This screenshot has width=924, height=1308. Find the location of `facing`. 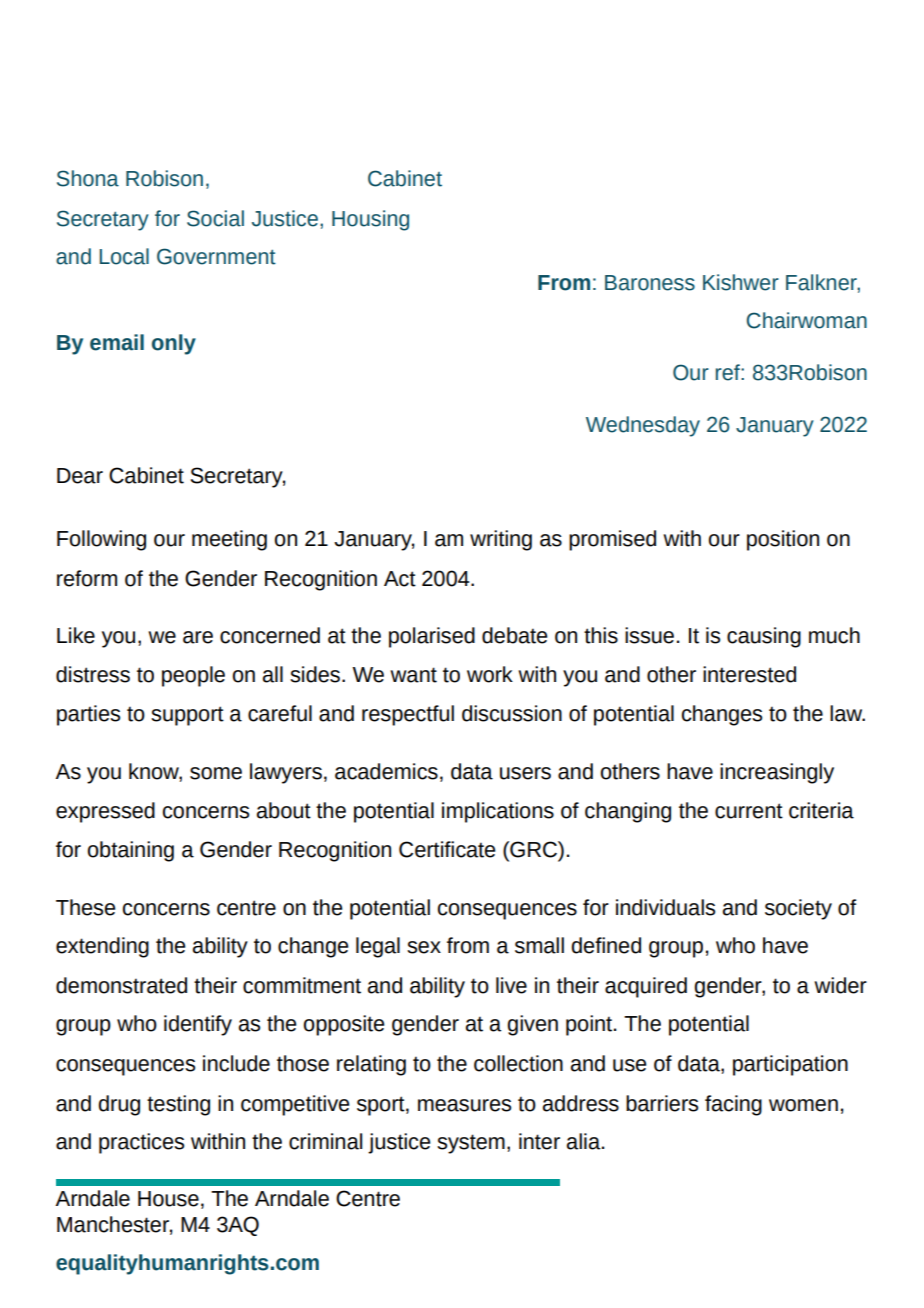

facing is located at coordinates (733, 1105).
